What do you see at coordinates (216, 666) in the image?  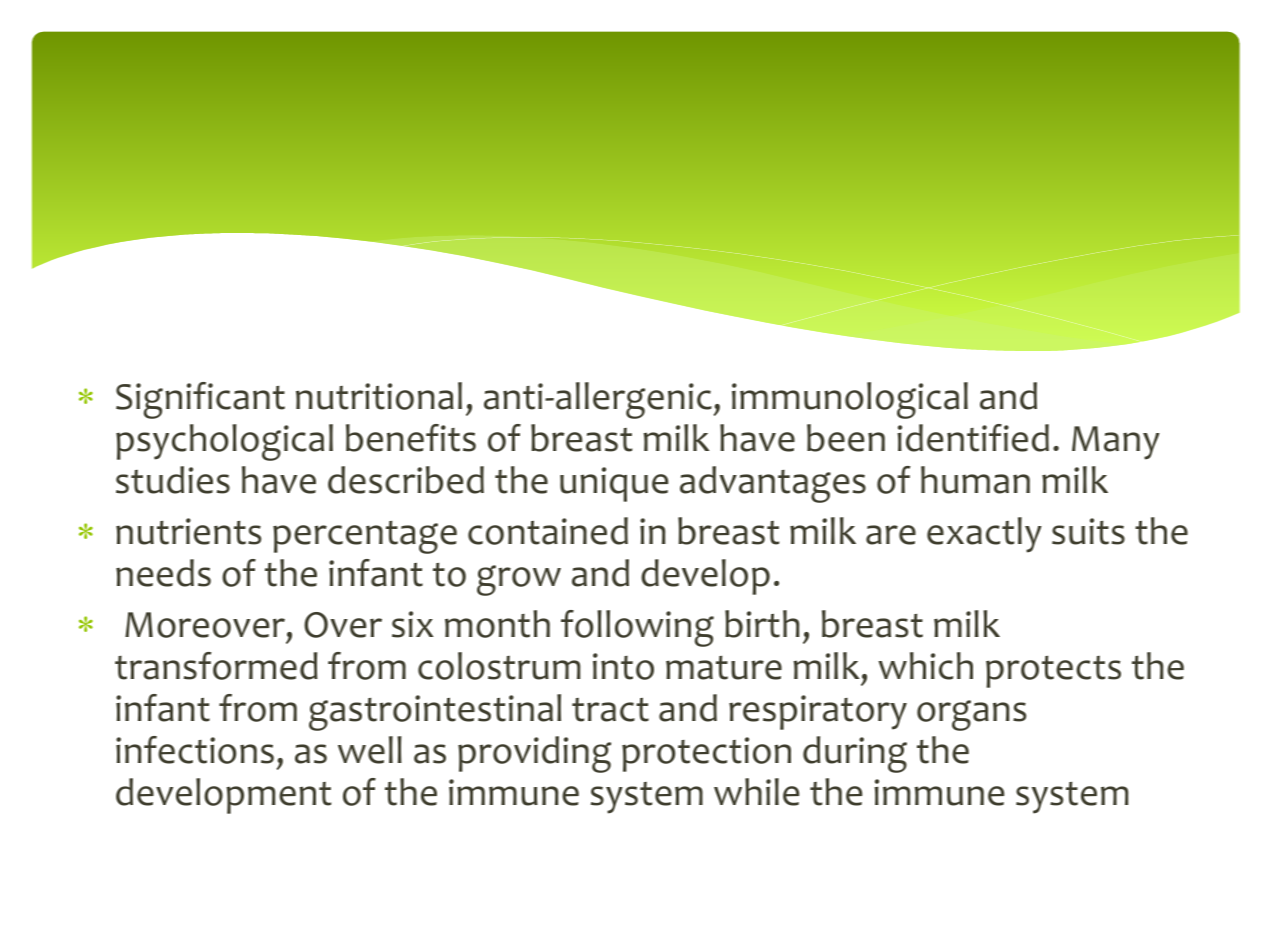 I see `transformed` at bounding box center [216, 666].
